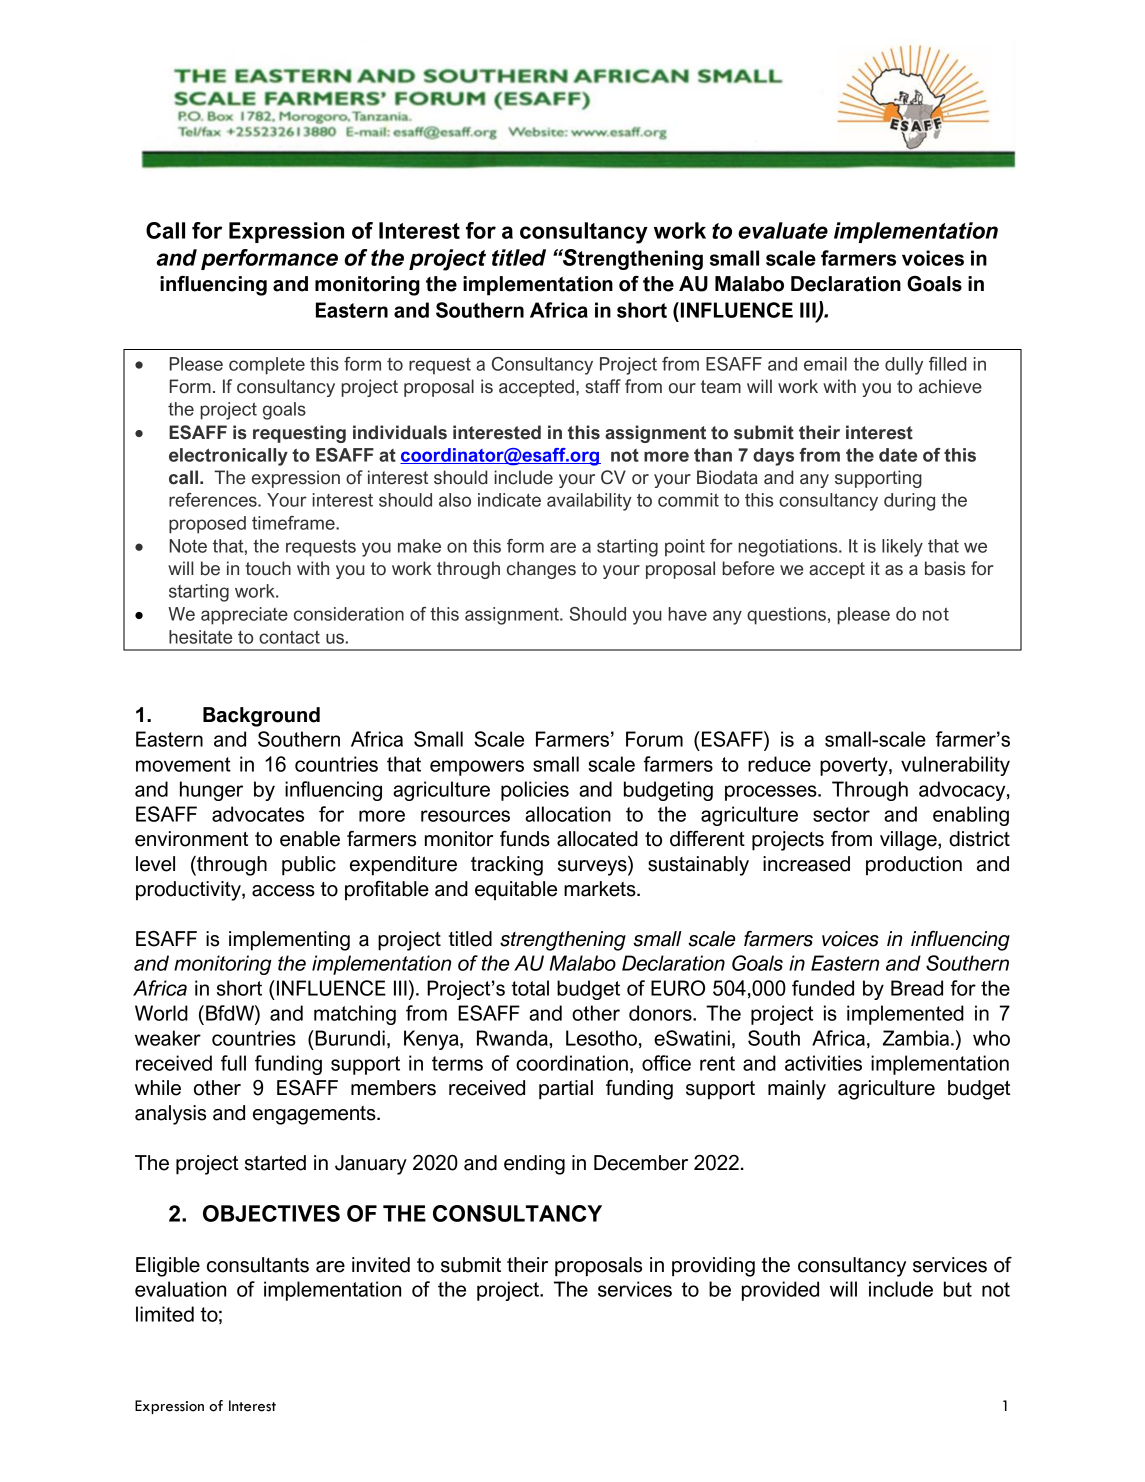 This page has height=1482, width=1145. What do you see at coordinates (211, 791) in the page?
I see `hunger` at bounding box center [211, 791].
